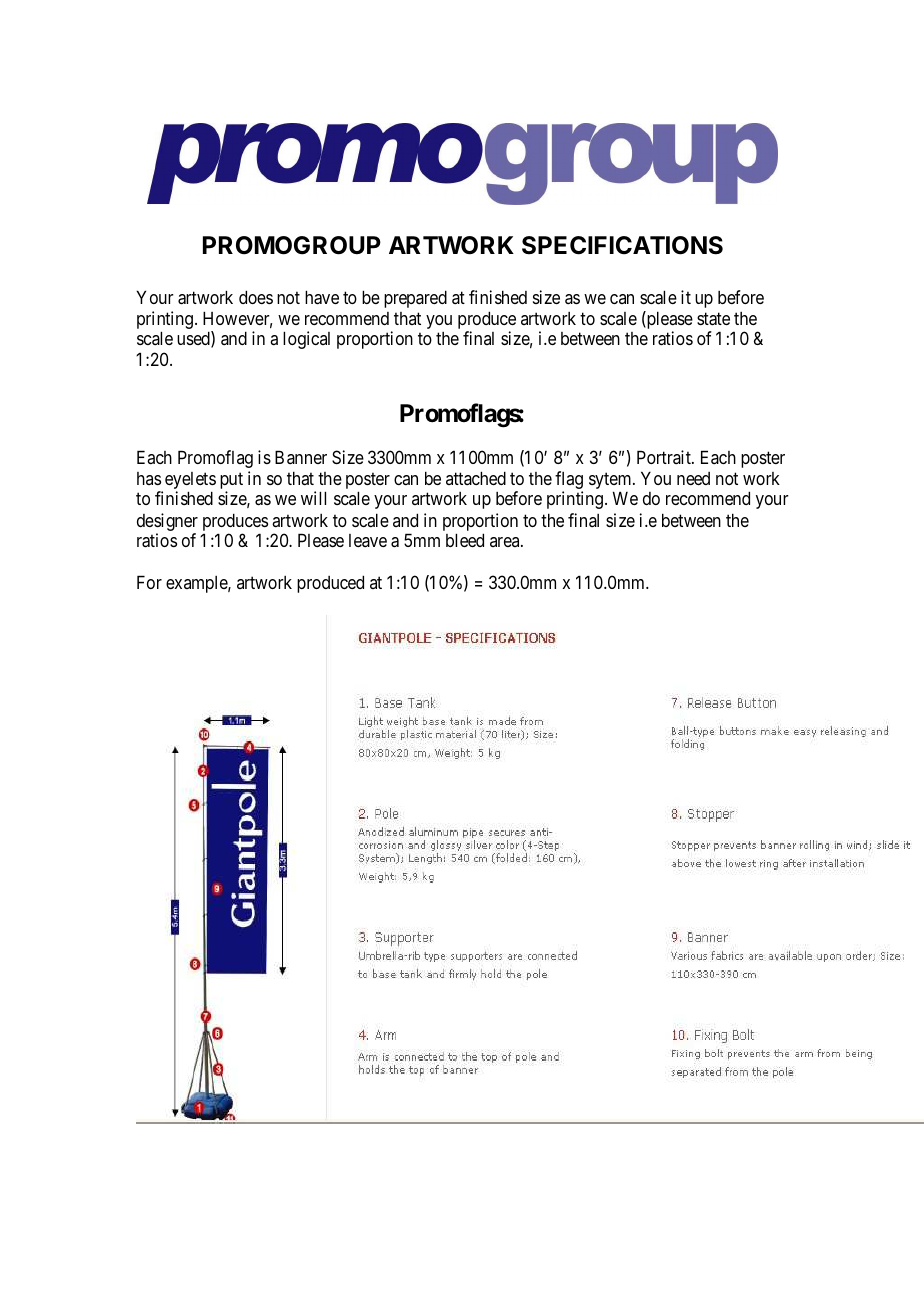 The image size is (924, 1308). I want to click on attached, so click(476, 478).
